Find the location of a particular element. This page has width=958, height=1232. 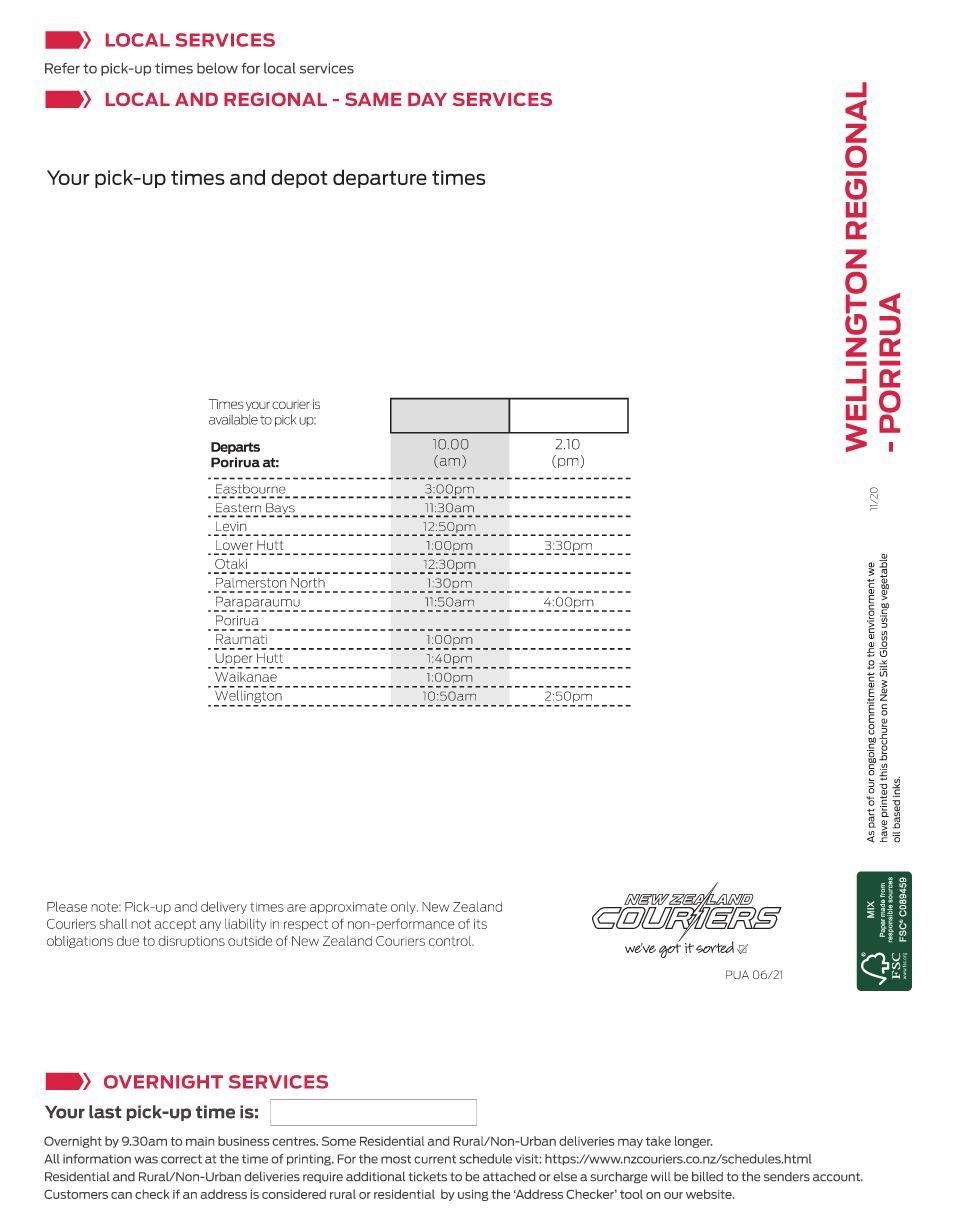

PUA is located at coordinates (737, 974).
